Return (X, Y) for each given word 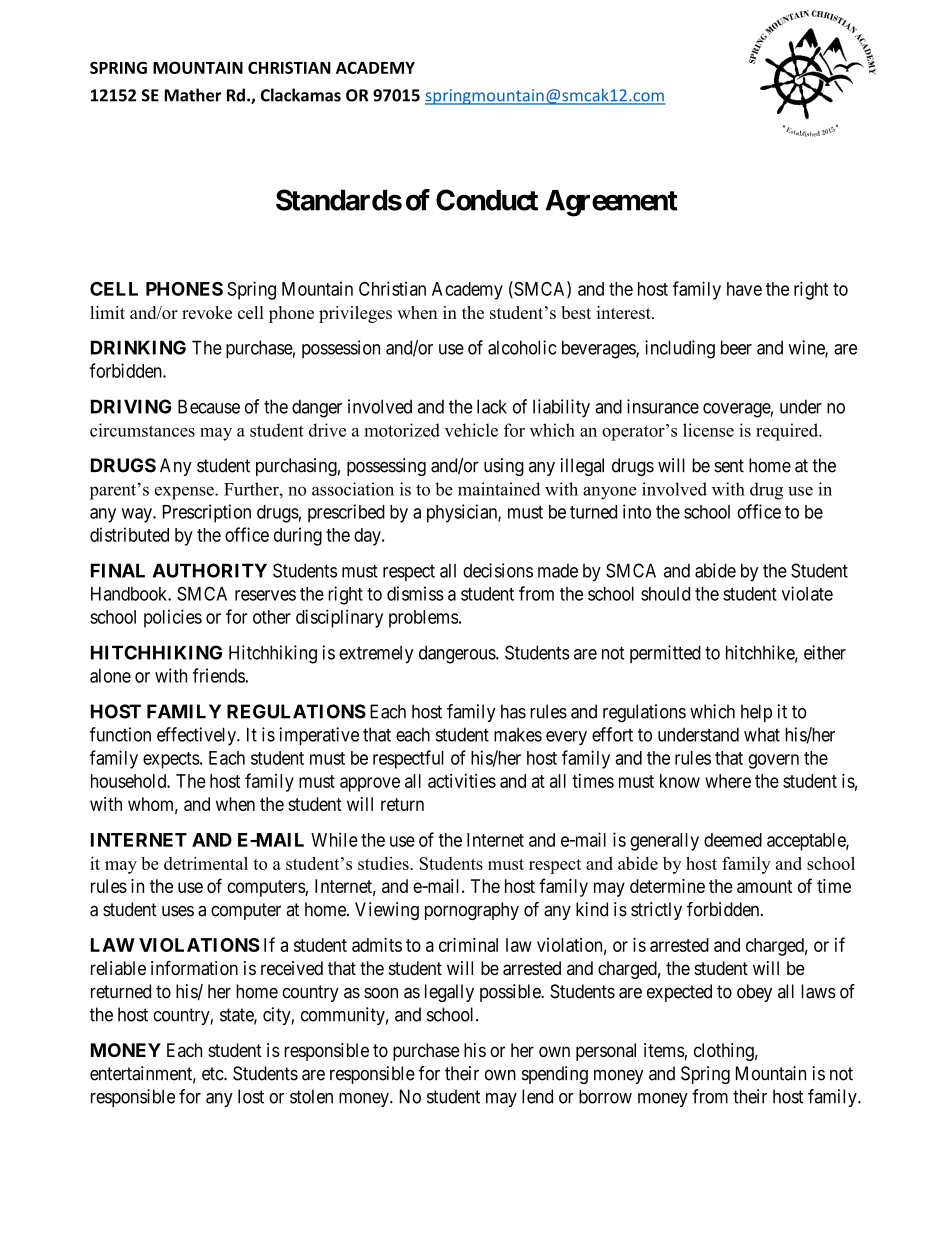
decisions (498, 570)
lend (537, 1096)
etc (213, 1074)
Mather (192, 95)
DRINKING (138, 347)
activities (462, 781)
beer (736, 347)
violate (807, 593)
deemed (733, 840)
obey (754, 993)
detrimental (206, 863)
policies (173, 618)
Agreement (611, 203)
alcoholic (522, 347)
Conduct (487, 200)
